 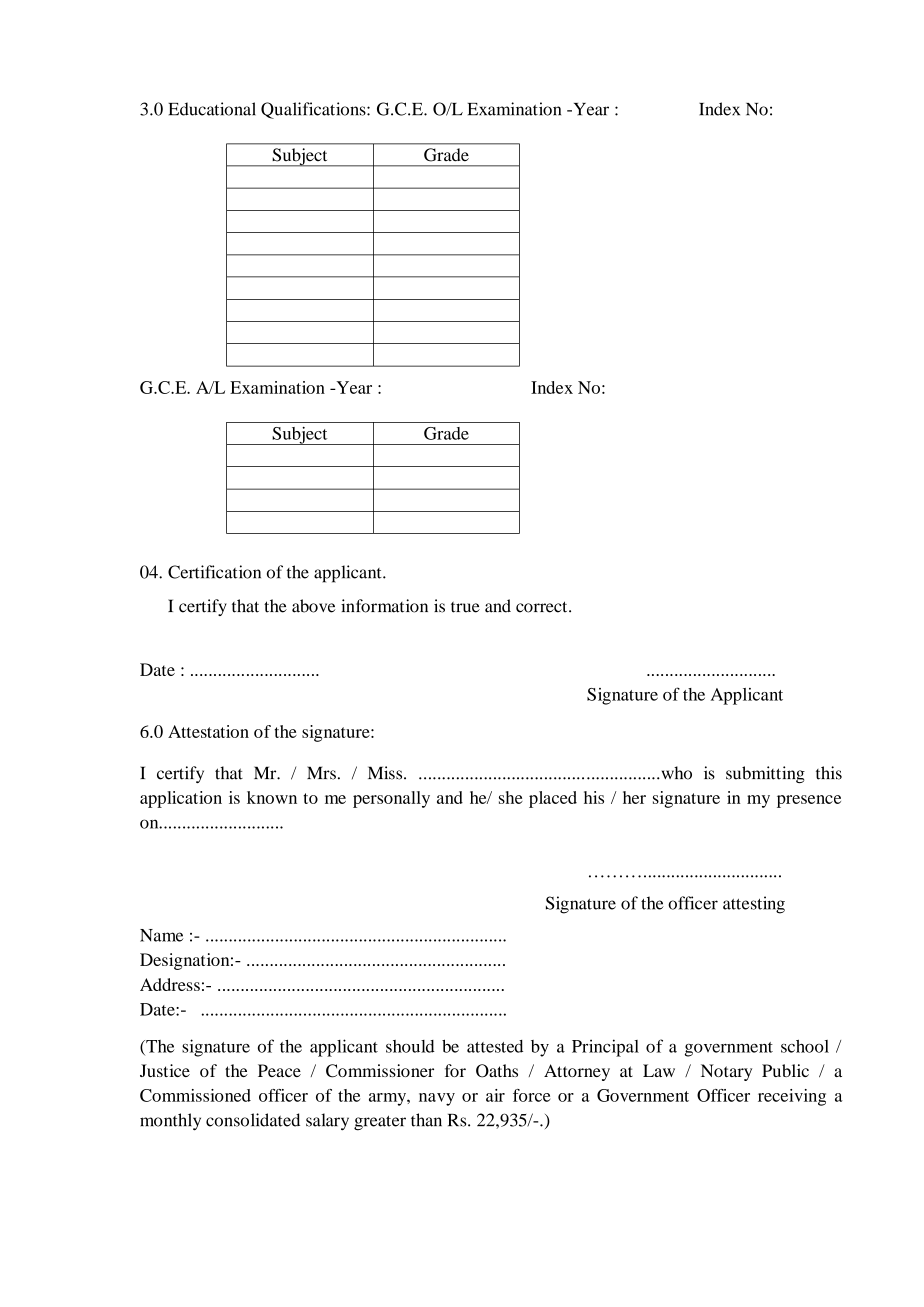 I want to click on Peace, so click(x=279, y=1070).
